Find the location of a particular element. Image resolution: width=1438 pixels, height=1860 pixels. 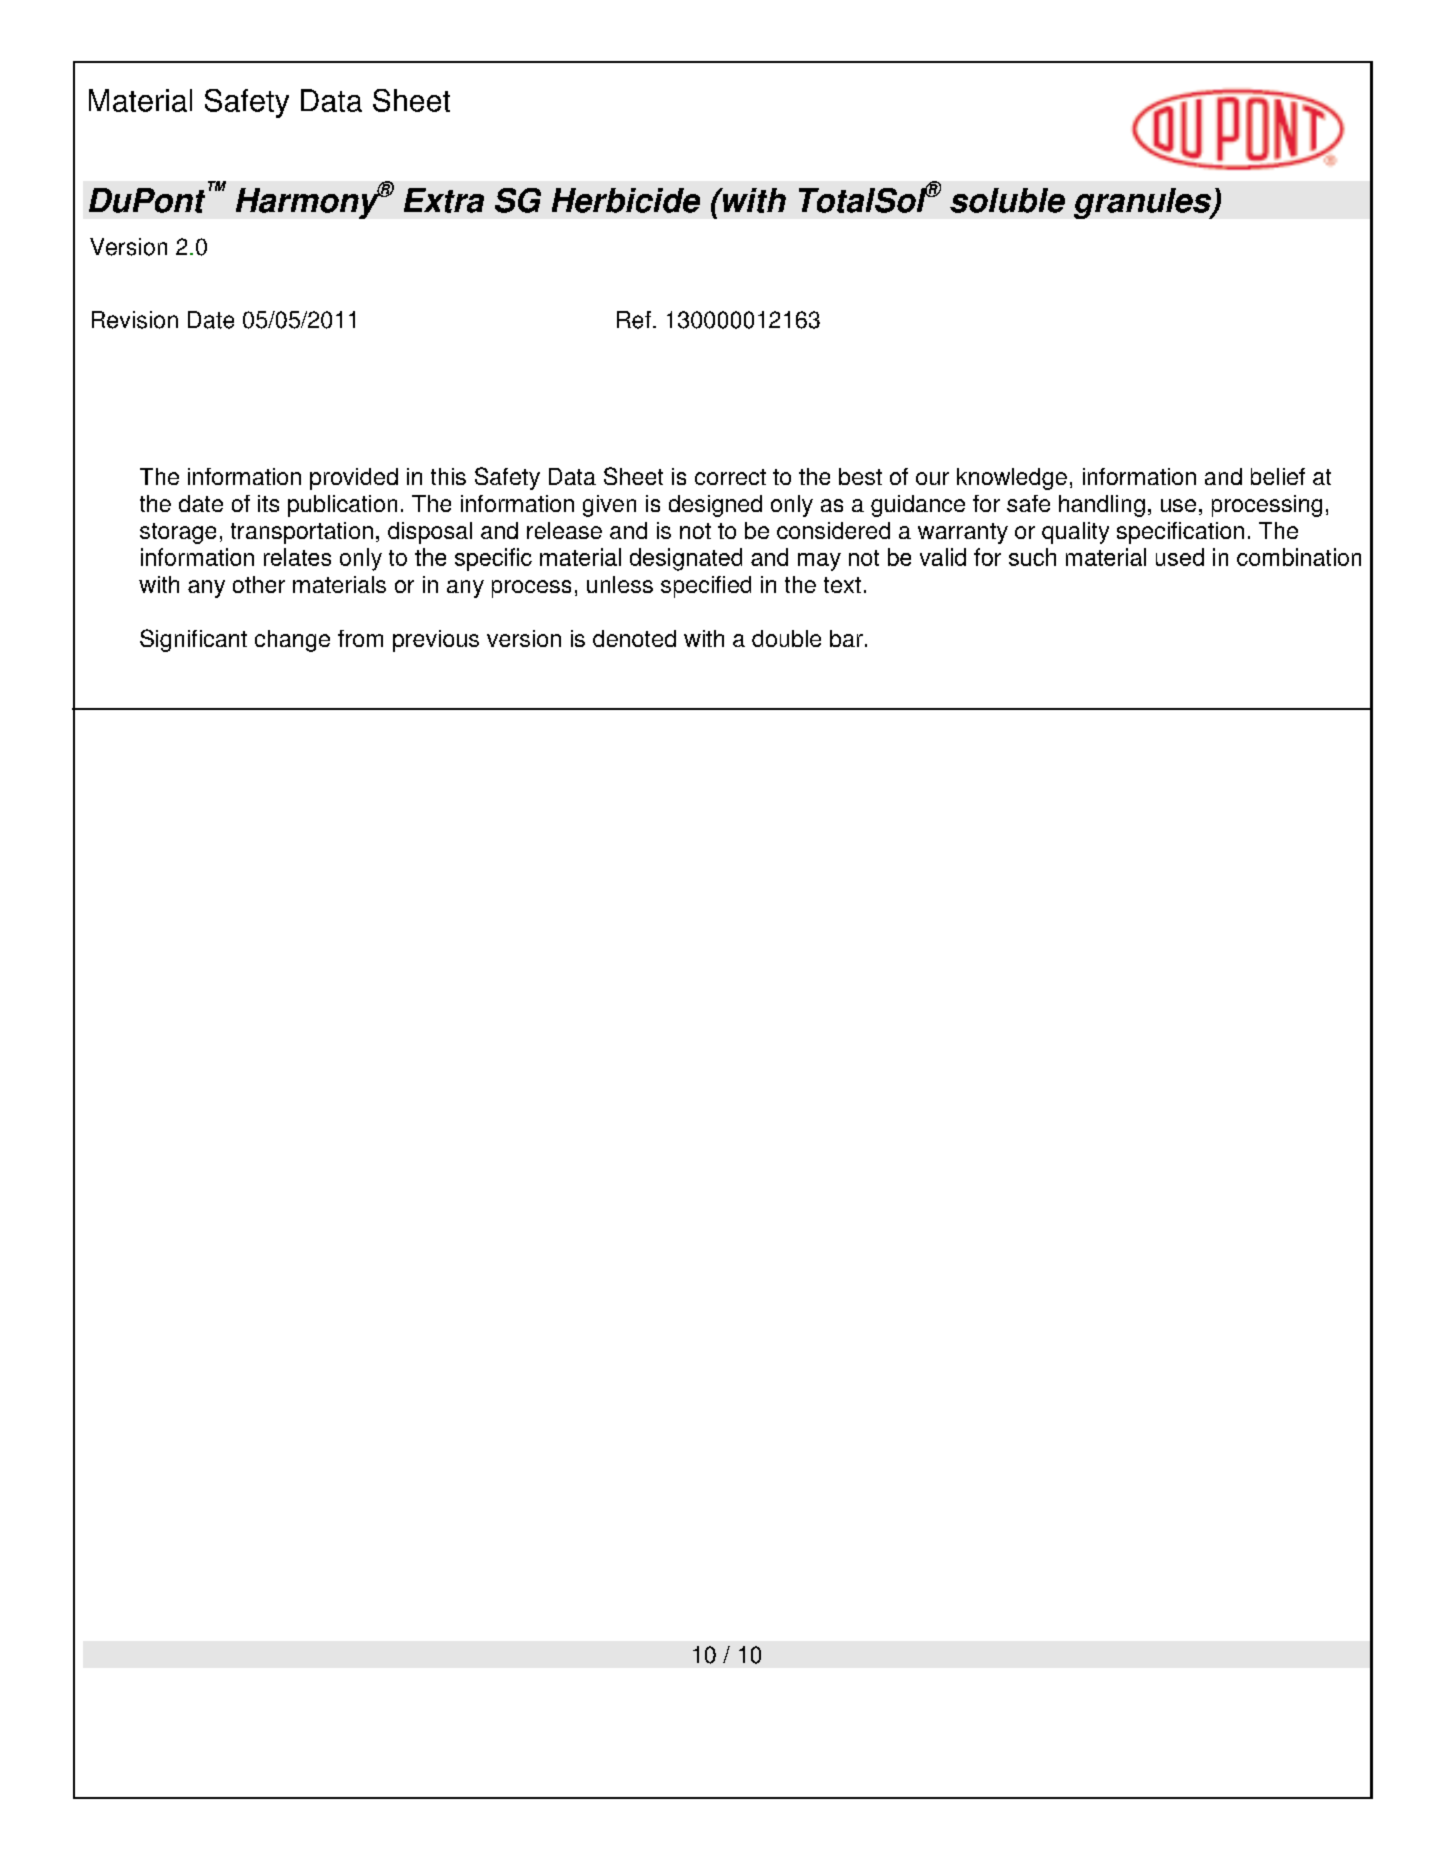

bar is located at coordinates (846, 638).
